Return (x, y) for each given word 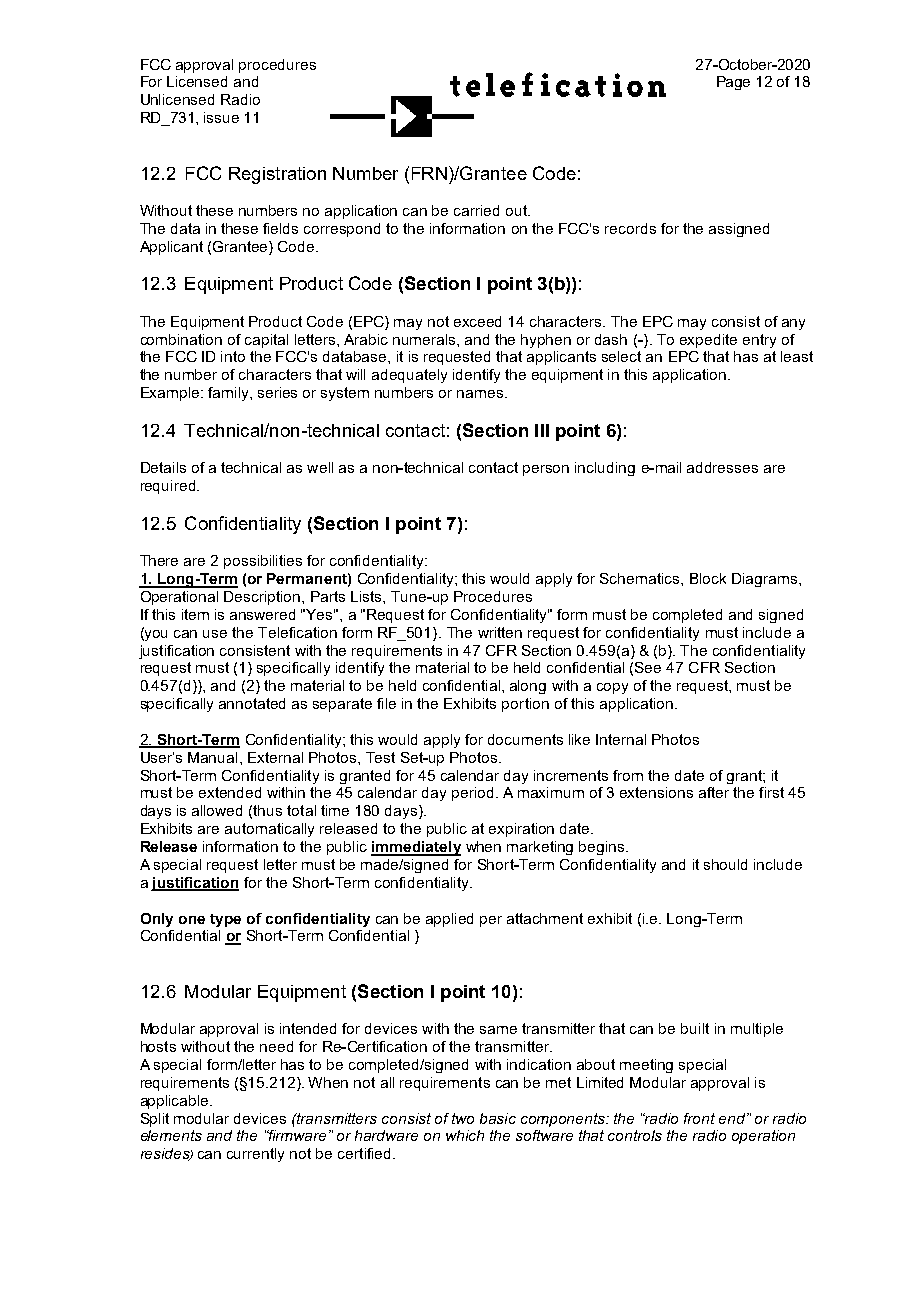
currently (255, 1155)
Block (708, 578)
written (500, 632)
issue (221, 117)
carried (476, 210)
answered (262, 614)
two (463, 1118)
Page (733, 83)
